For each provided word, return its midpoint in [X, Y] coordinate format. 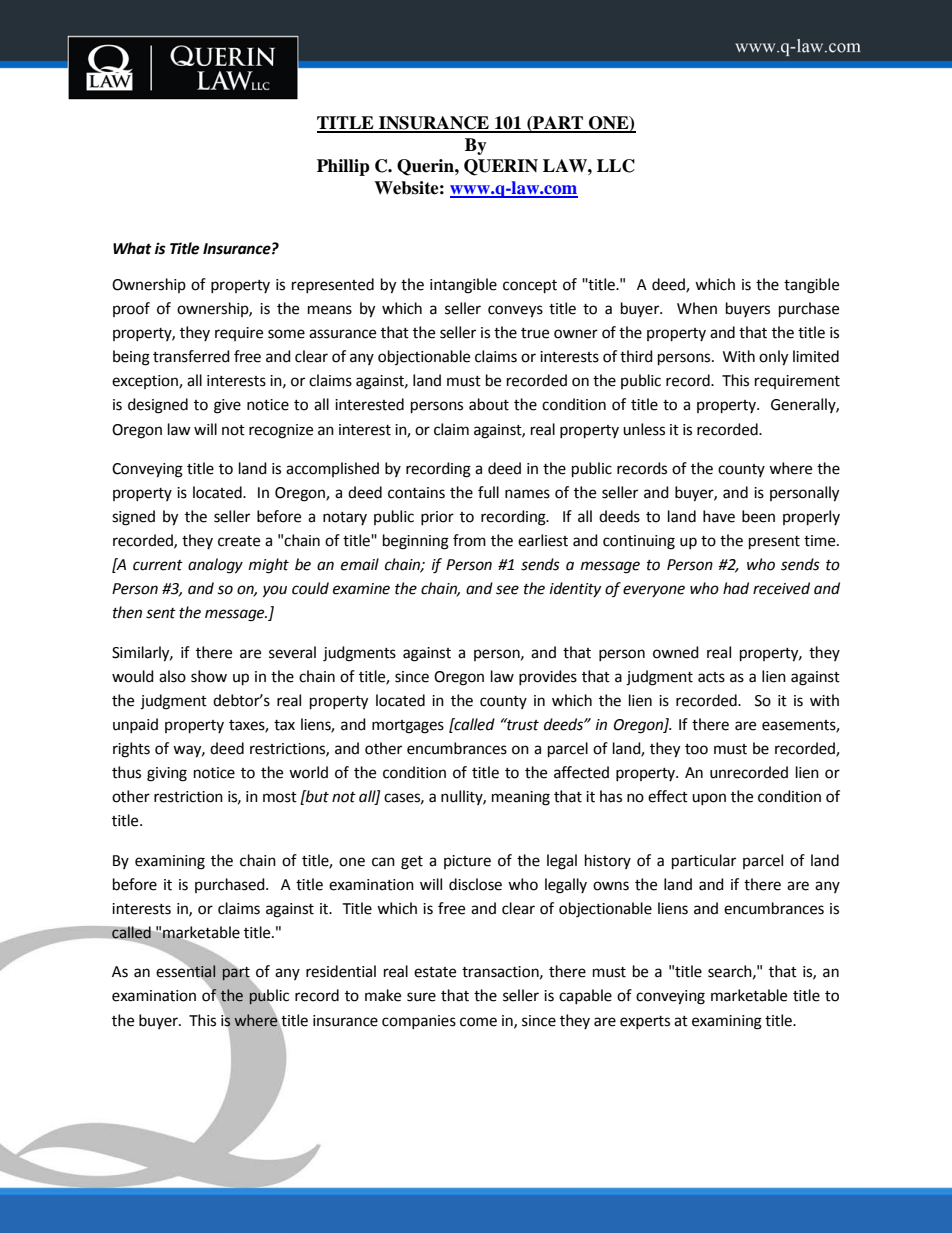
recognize [281, 431]
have [719, 516]
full [488, 492]
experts [645, 1022]
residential [341, 971]
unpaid [135, 725]
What [132, 248]
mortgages [408, 727]
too [696, 749]
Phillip [343, 167]
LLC [616, 166]
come [478, 1022]
